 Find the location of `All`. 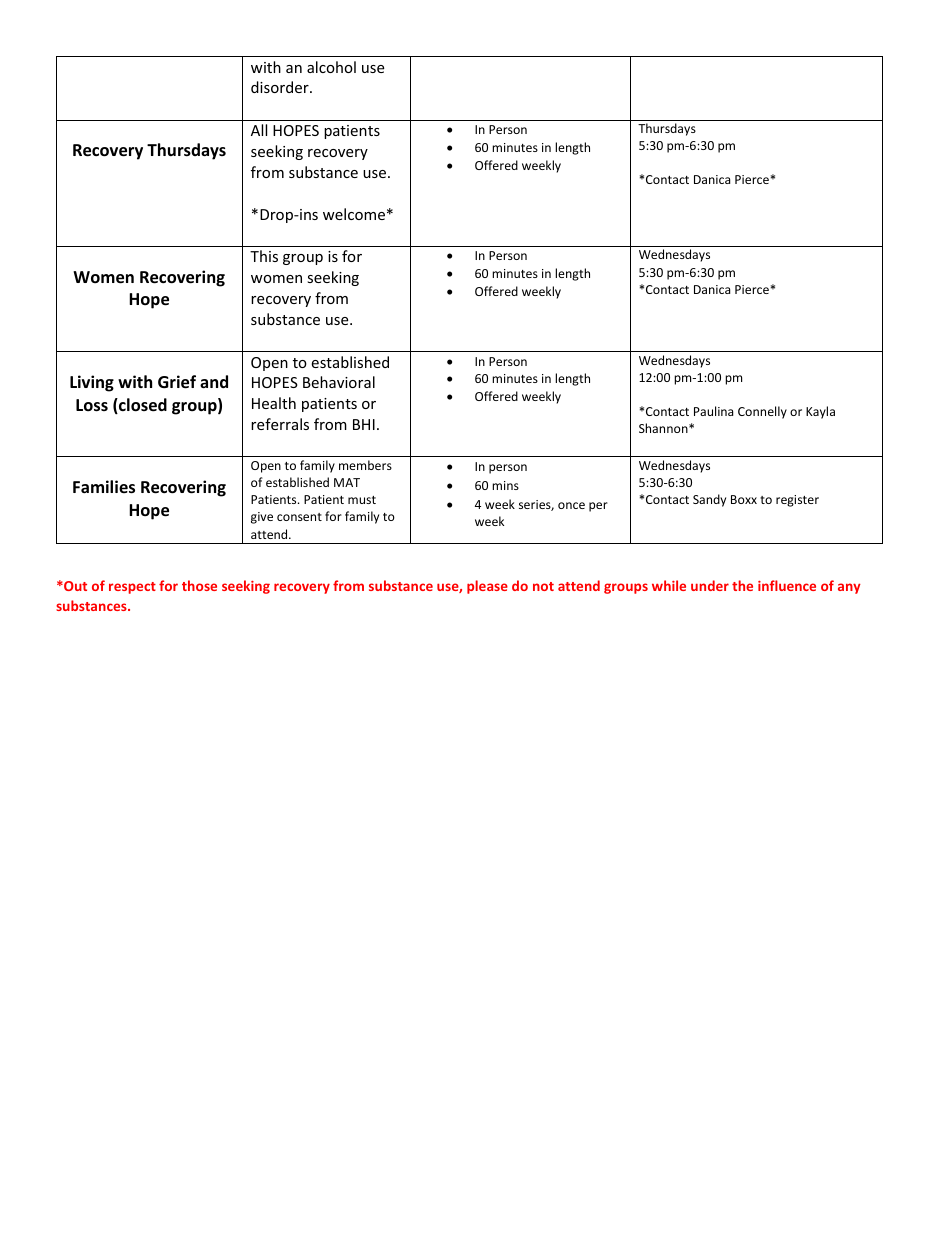

All is located at coordinates (259, 130).
